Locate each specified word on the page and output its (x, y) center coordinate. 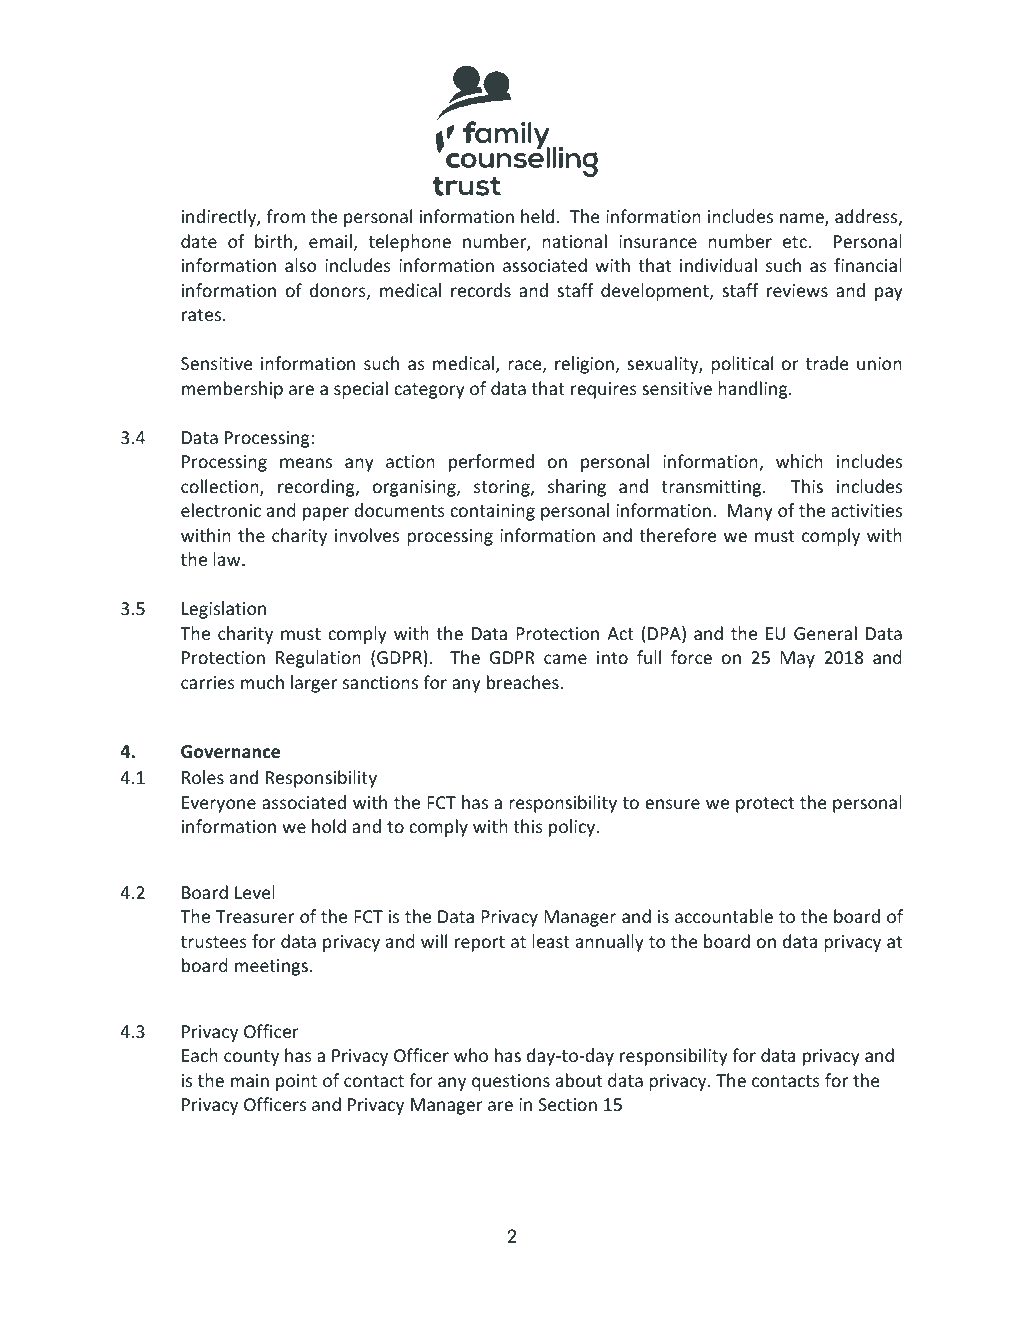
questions (511, 1082)
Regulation (318, 659)
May (797, 659)
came (565, 659)
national (574, 241)
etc (796, 242)
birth (275, 242)
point (296, 1082)
